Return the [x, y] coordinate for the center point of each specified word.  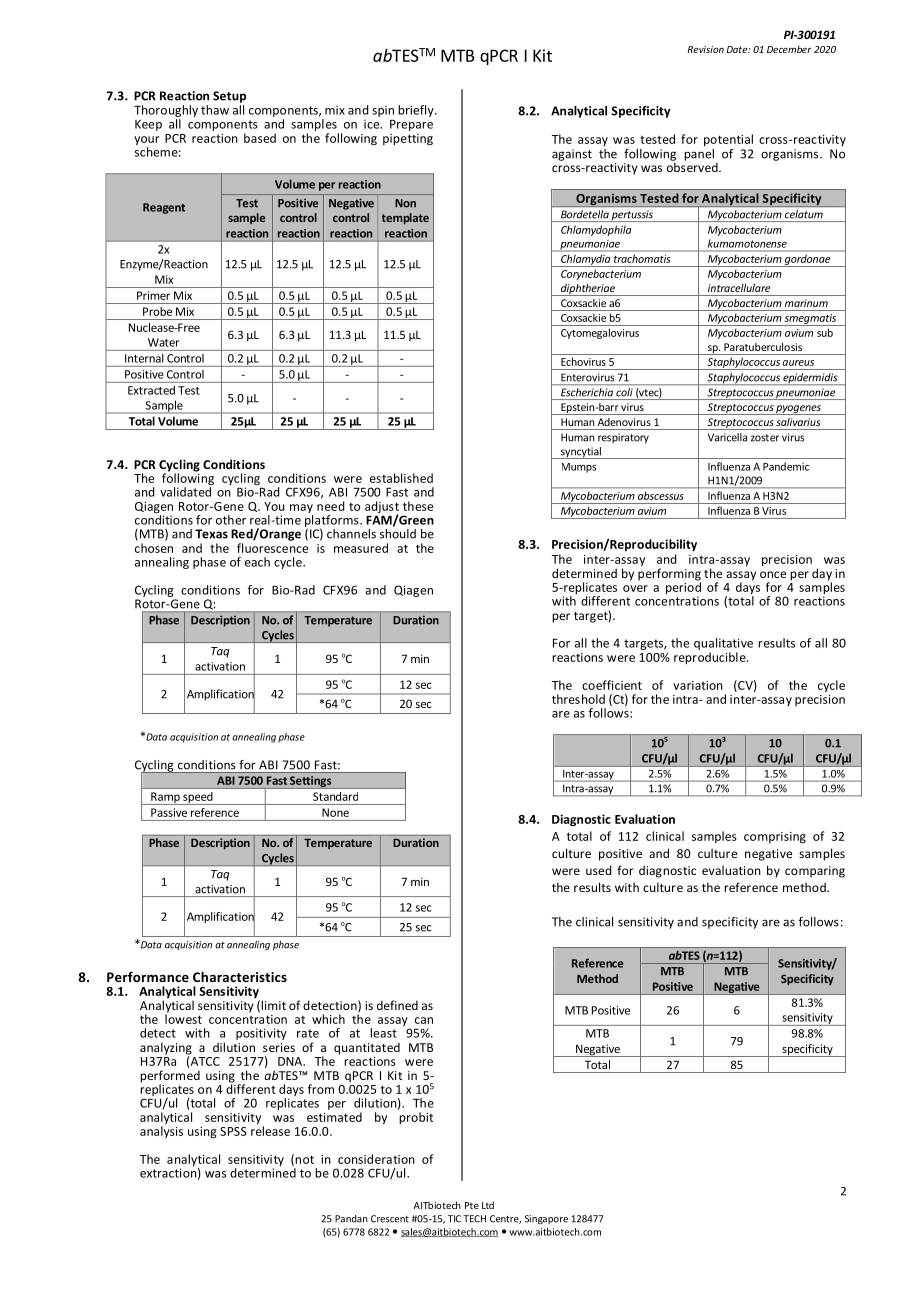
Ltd [488, 1205]
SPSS [233, 1131]
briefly [417, 111]
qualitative [723, 644]
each [257, 562]
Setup [229, 97]
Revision [705, 49]
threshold [578, 699]
